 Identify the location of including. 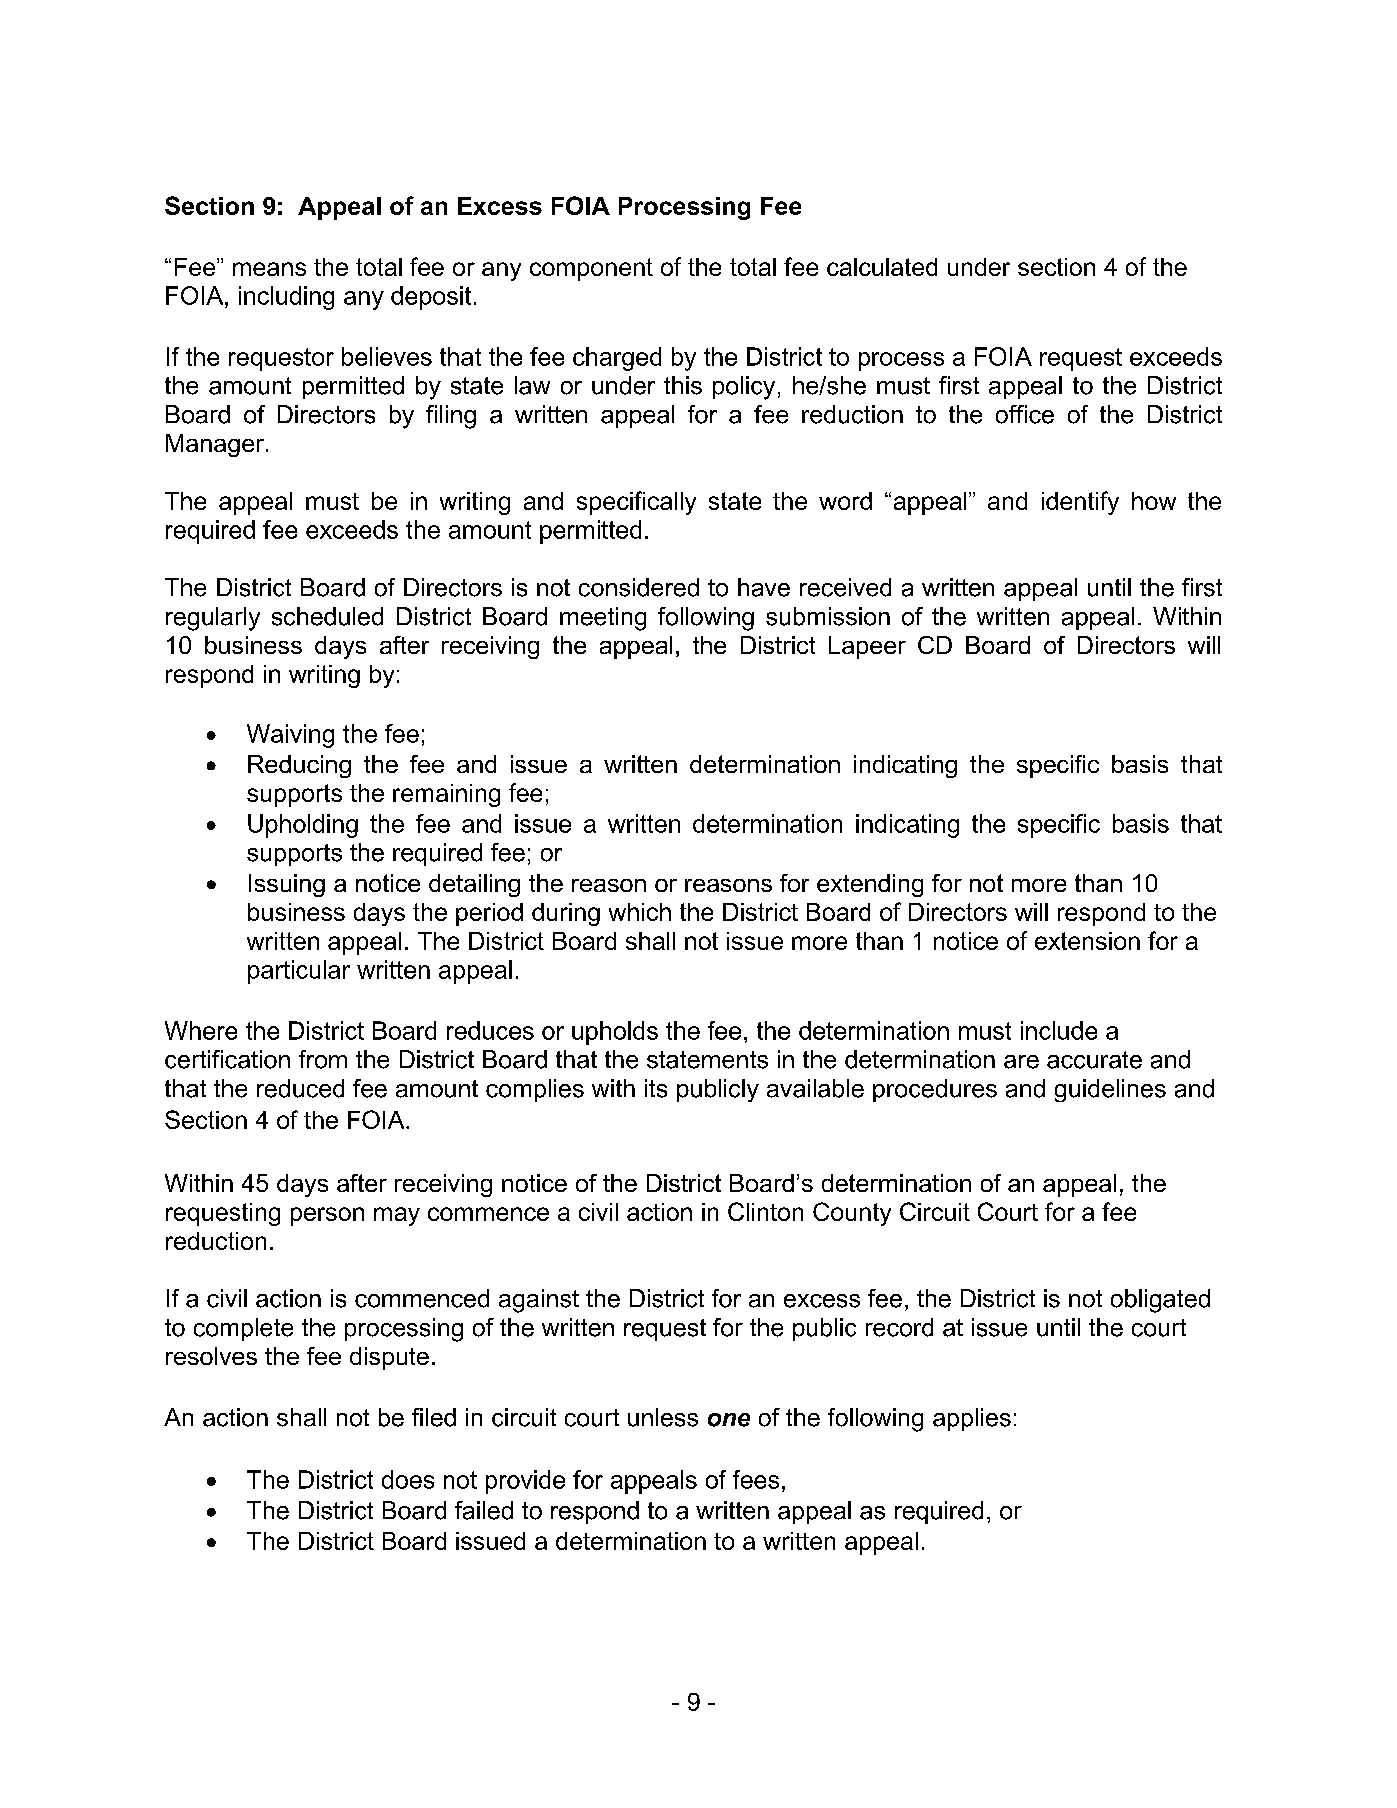
(286, 298).
